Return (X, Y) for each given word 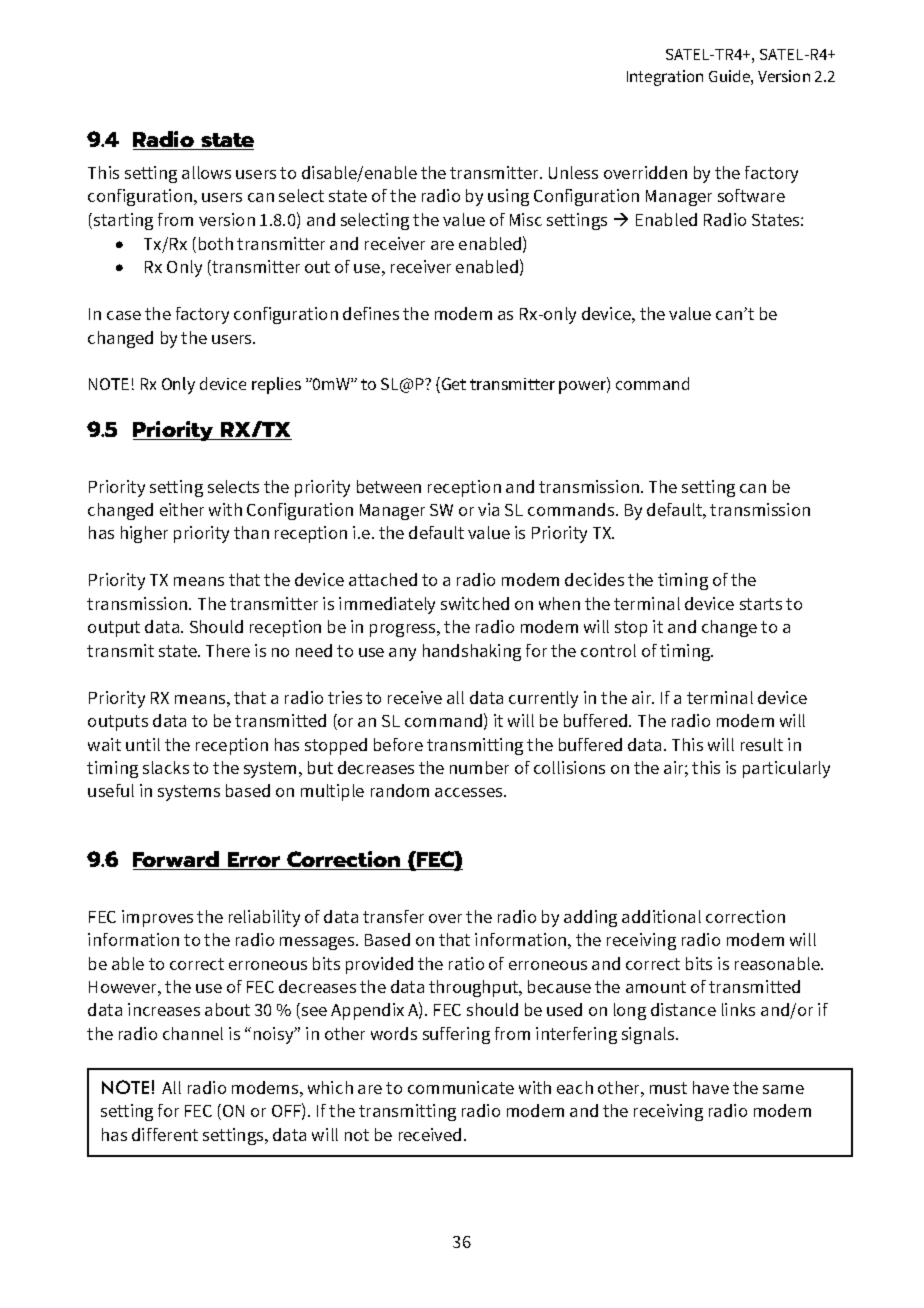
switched (475, 603)
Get (452, 385)
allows (206, 172)
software (751, 195)
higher (144, 534)
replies (276, 385)
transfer (393, 916)
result (762, 744)
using (508, 197)
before (398, 744)
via (488, 509)
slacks (166, 767)
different (165, 1134)
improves (157, 918)
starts (761, 604)
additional (661, 916)
